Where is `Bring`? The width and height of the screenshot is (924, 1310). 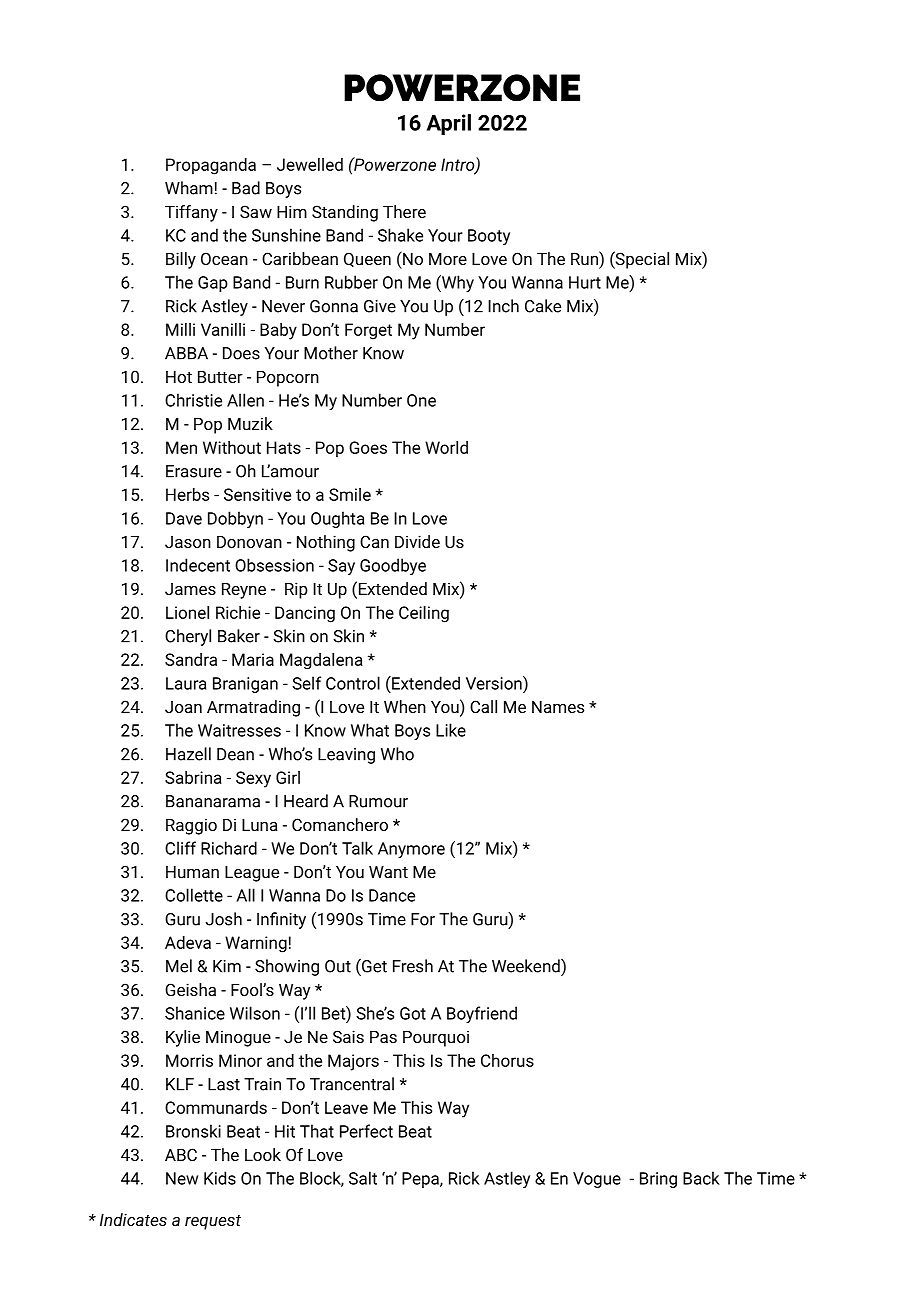
Bring is located at coordinates (658, 1180).
